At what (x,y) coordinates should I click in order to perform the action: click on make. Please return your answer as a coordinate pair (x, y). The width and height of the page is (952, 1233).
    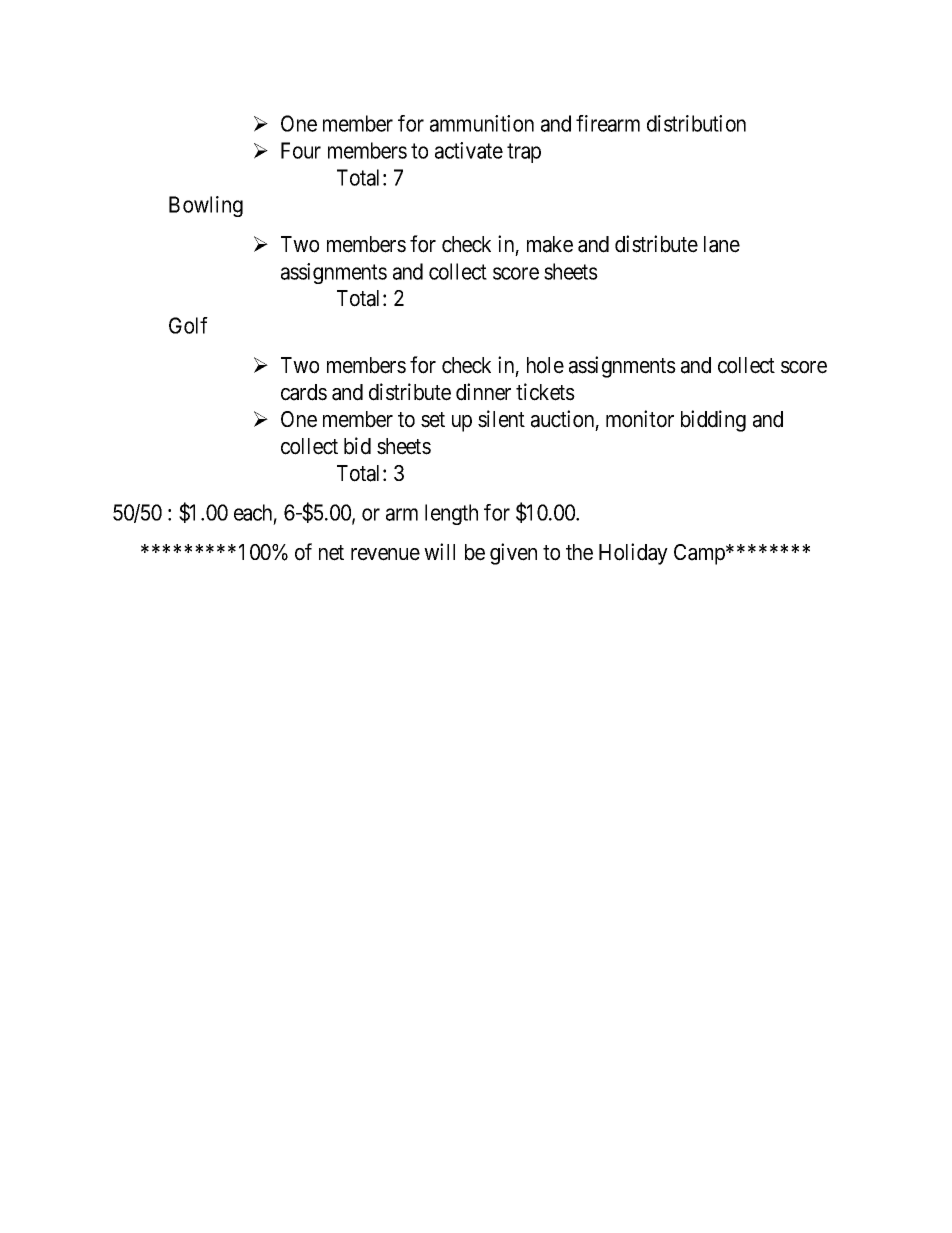
    Looking at the image, I should click on (550, 244).
